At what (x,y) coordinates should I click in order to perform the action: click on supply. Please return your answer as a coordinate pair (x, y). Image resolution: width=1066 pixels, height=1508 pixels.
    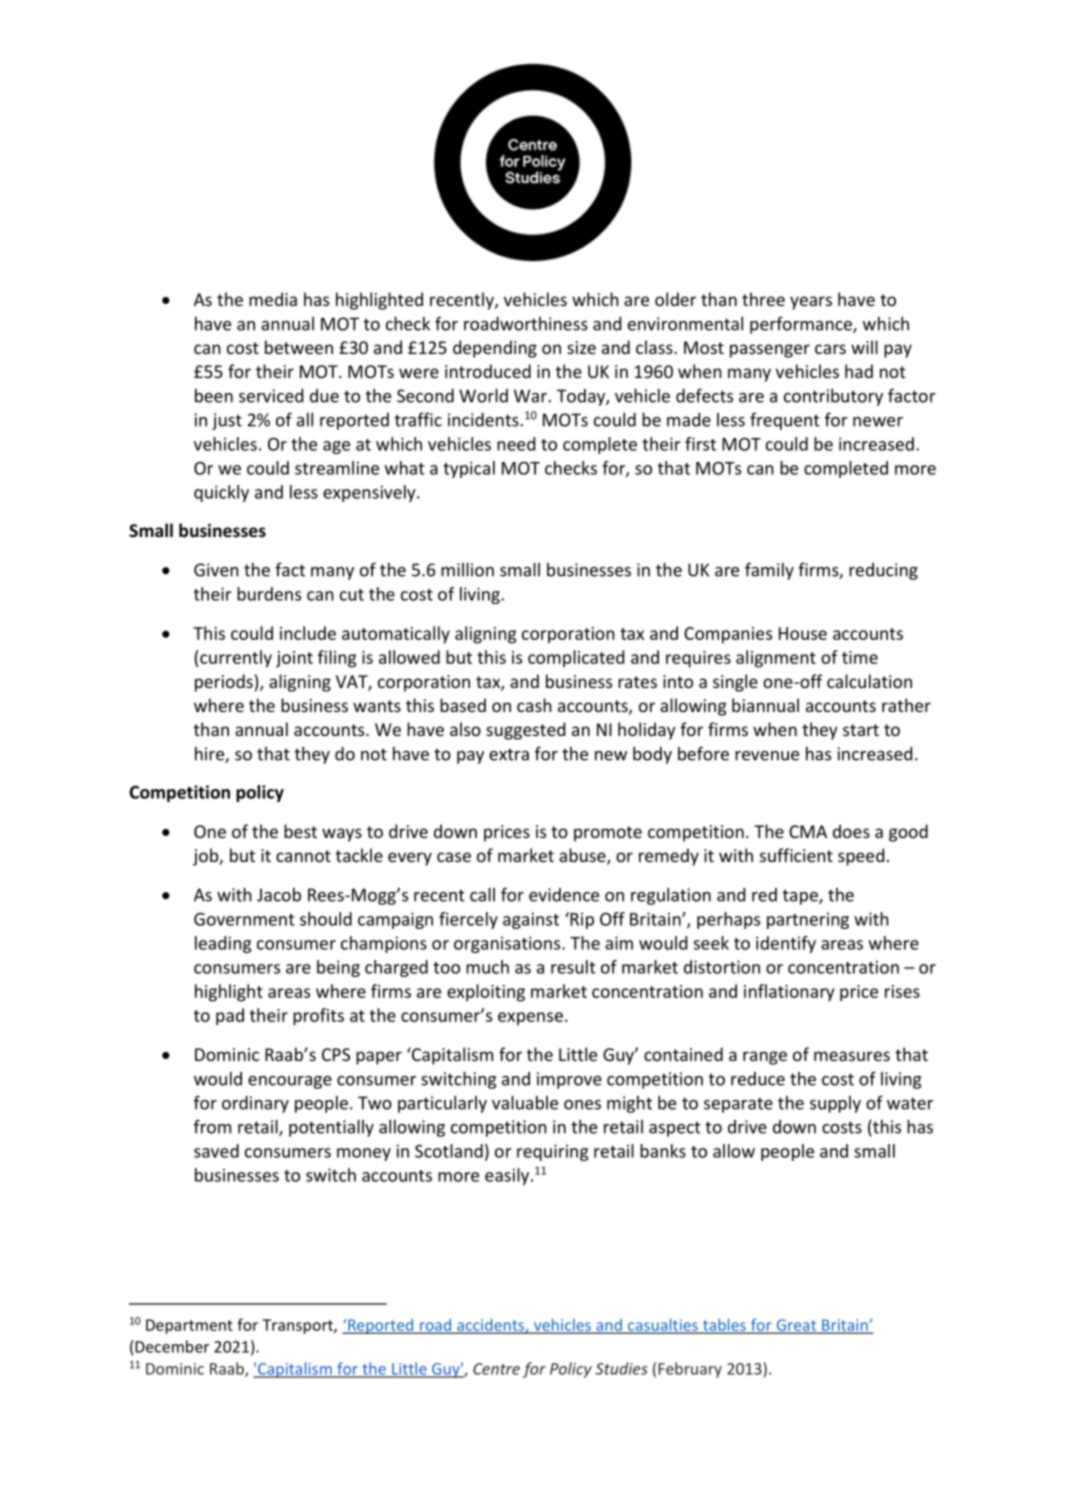
    Looking at the image, I should click on (835, 1104).
